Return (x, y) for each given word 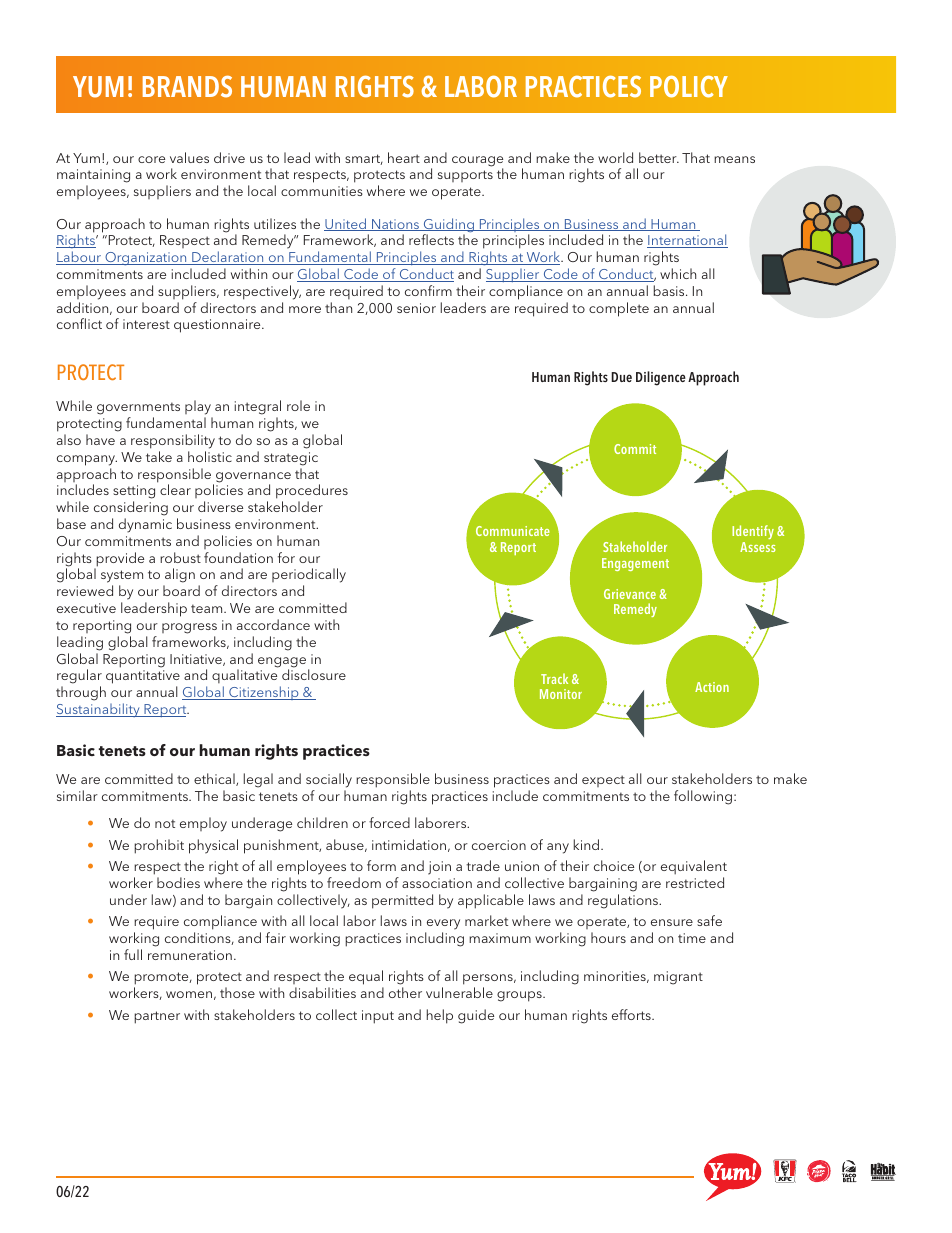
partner (157, 1017)
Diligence (661, 378)
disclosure (314, 674)
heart (404, 157)
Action (712, 687)
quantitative (143, 678)
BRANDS (187, 86)
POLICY (689, 87)
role (298, 405)
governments (138, 410)
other (405, 992)
